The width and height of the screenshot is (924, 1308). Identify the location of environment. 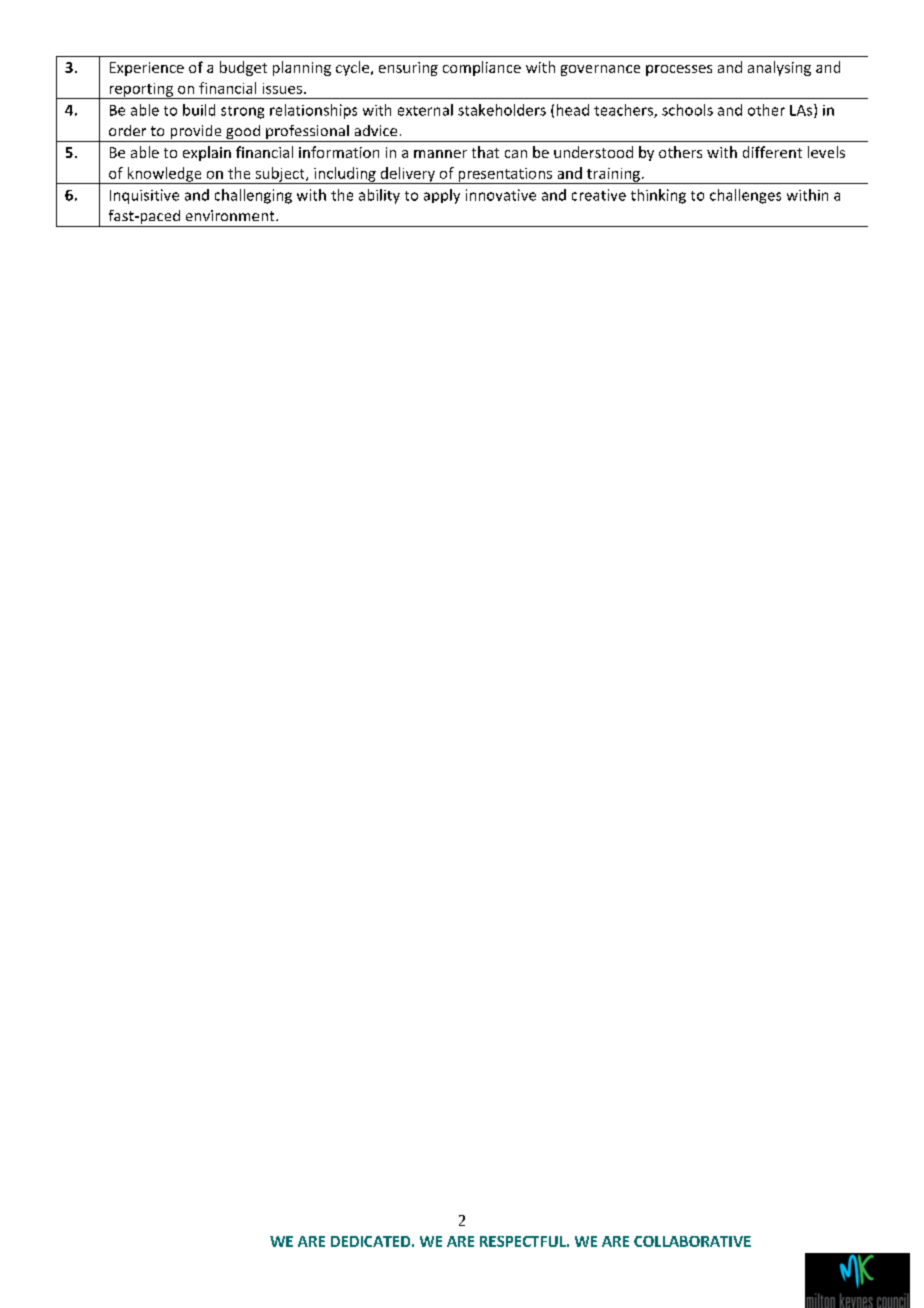
(231, 215).
